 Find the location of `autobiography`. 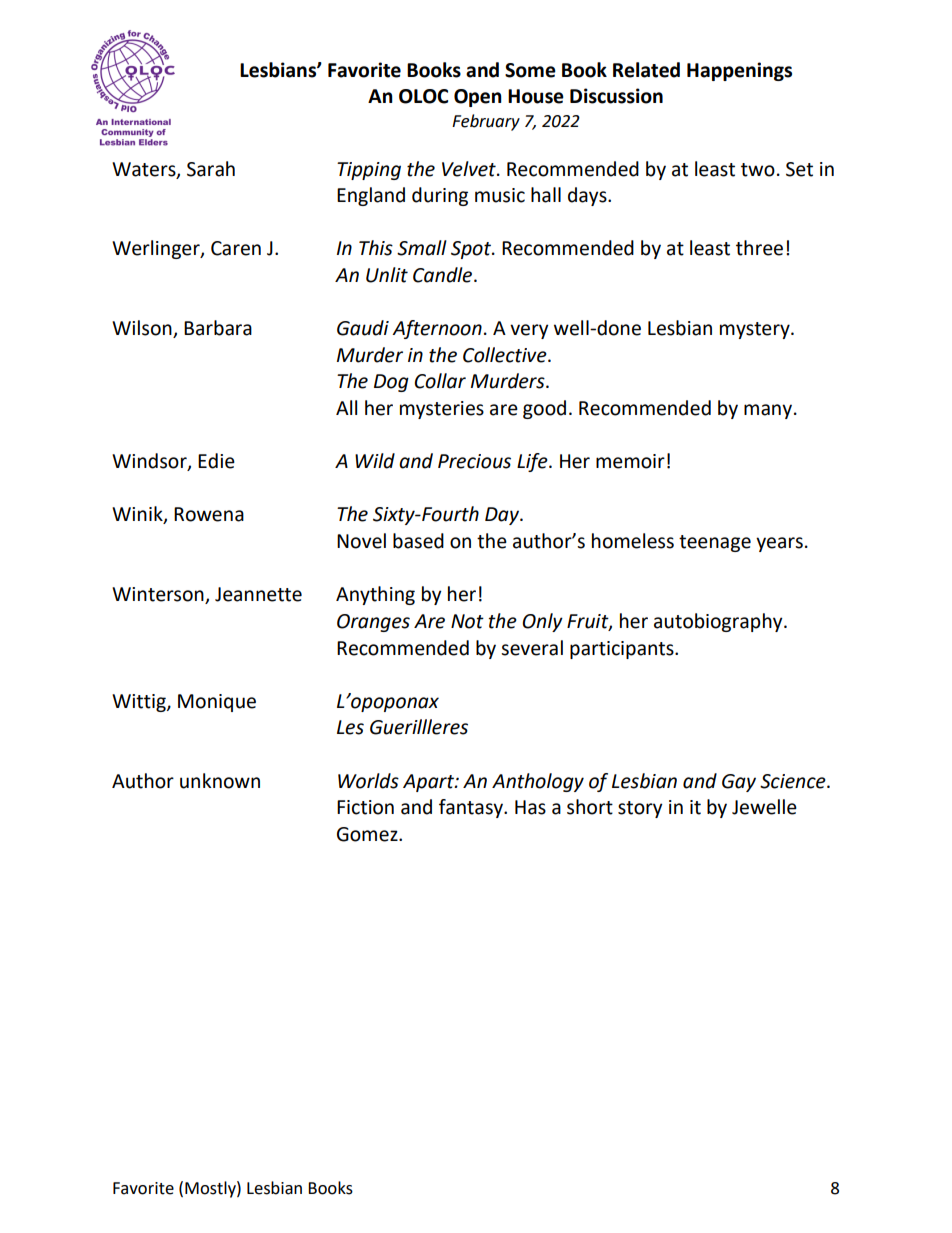

autobiography is located at coordinates (719, 622).
